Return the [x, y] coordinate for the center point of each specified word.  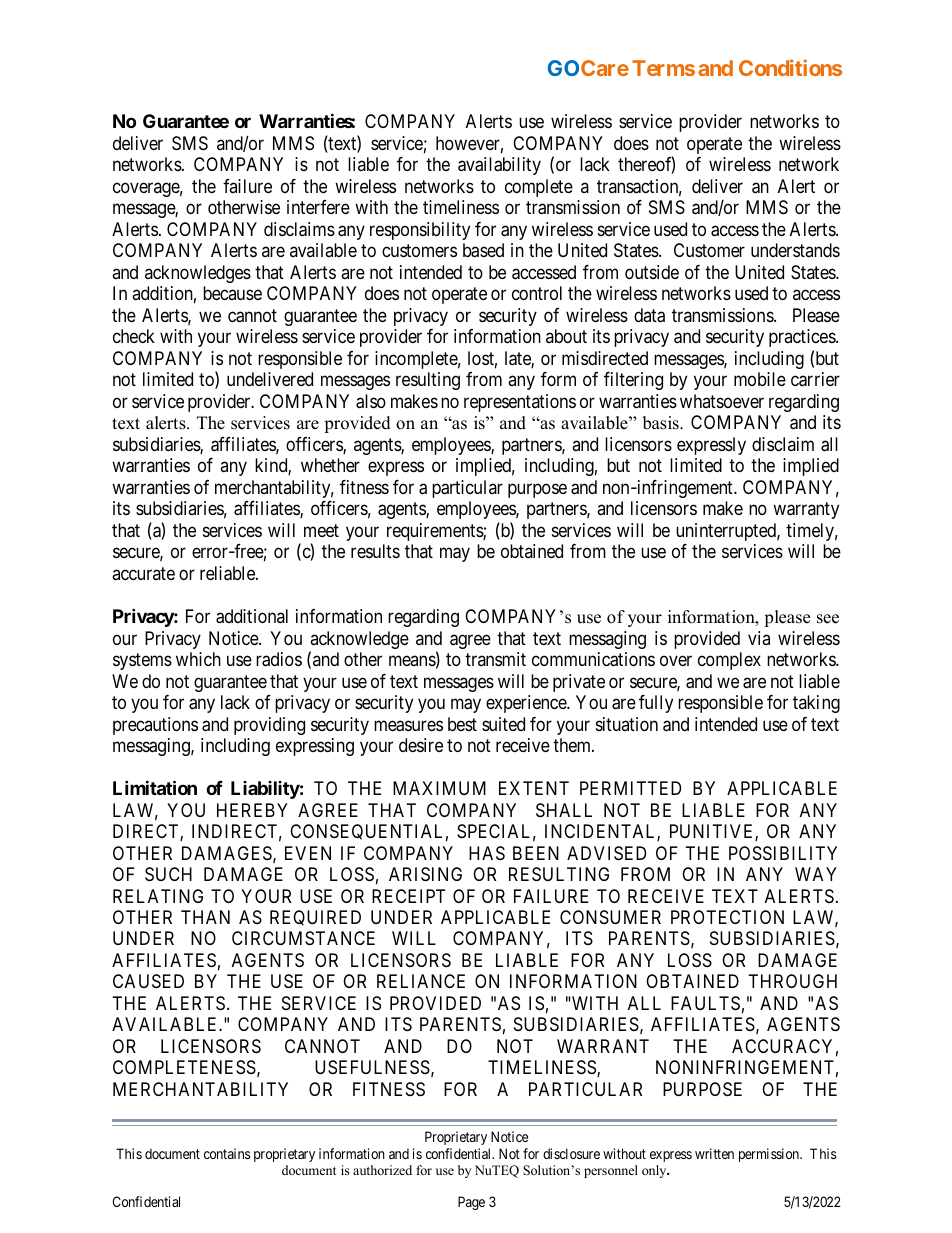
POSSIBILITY [783, 853]
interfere [318, 207]
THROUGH [793, 981]
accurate [143, 573]
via [759, 638]
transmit [495, 659]
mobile [760, 379]
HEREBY [252, 810]
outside [652, 272]
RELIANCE [421, 981]
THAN [205, 917]
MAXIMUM [439, 788]
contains [227, 1153]
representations [520, 403]
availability [499, 166]
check [134, 336]
